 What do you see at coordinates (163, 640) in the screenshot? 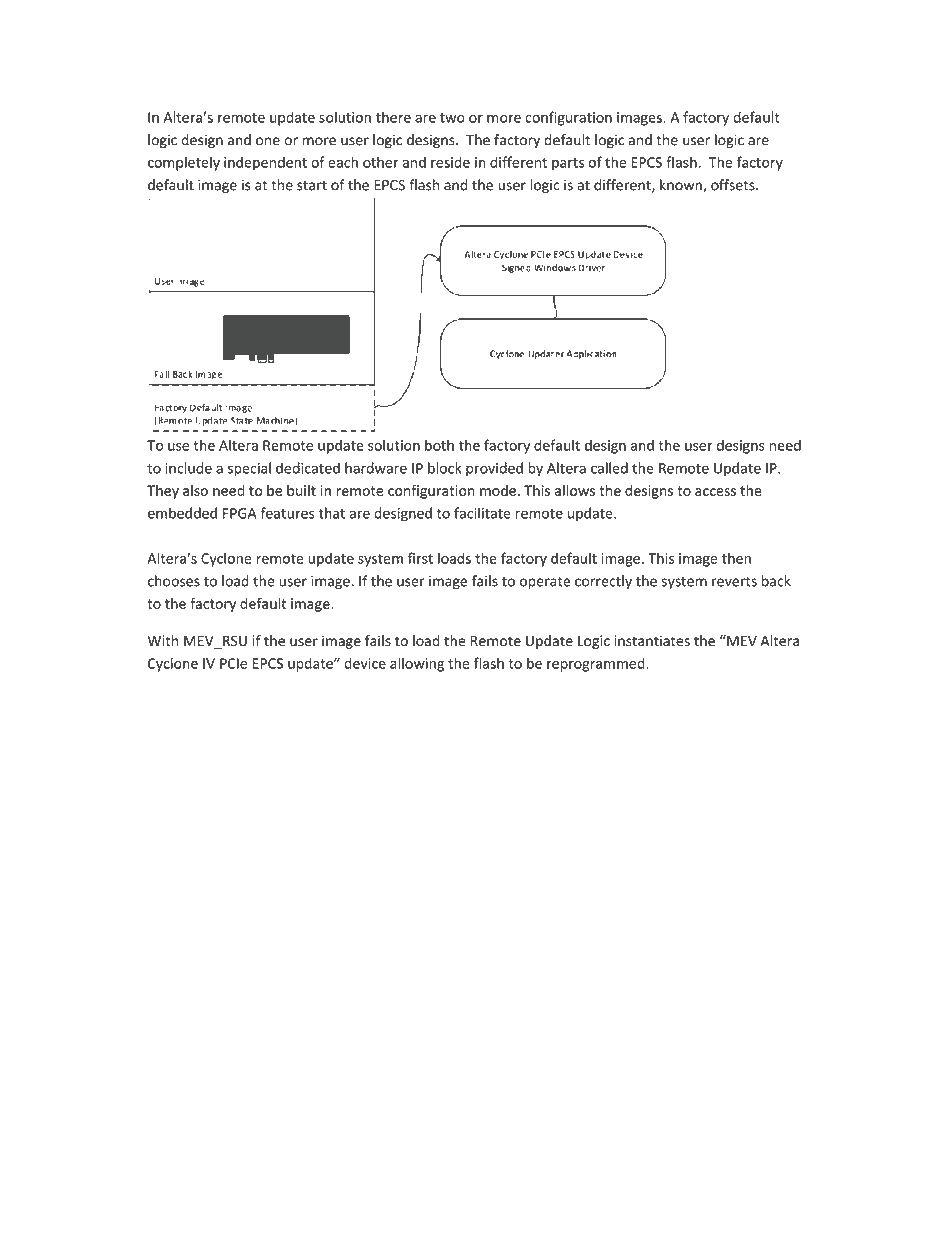
I see `With` at bounding box center [163, 640].
